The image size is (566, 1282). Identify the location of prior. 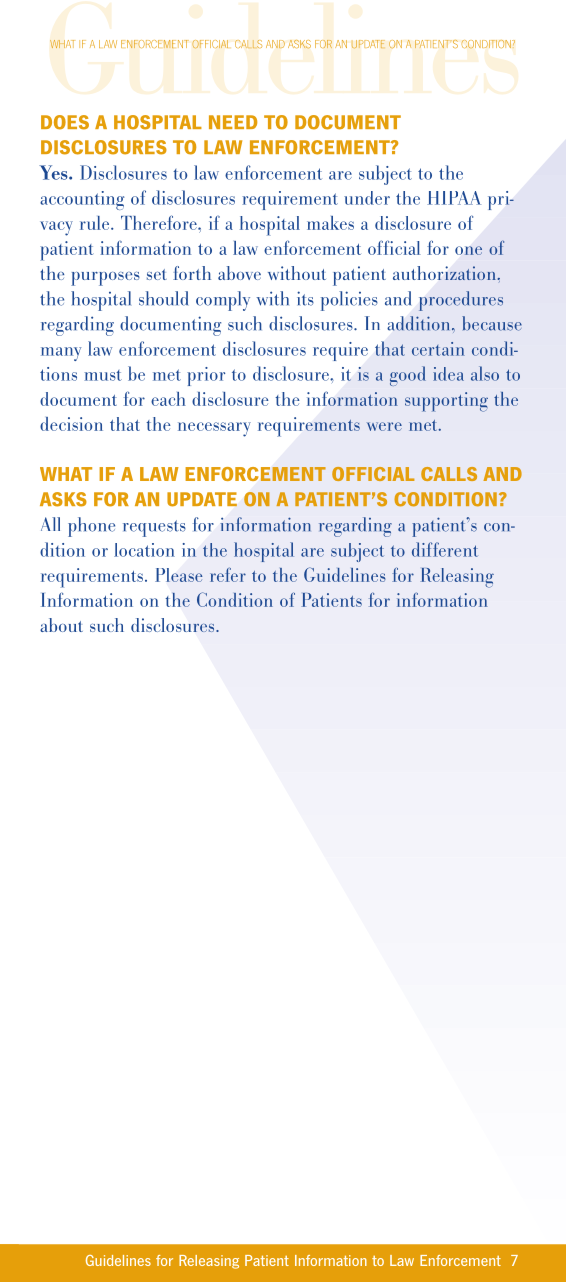
(206, 376).
